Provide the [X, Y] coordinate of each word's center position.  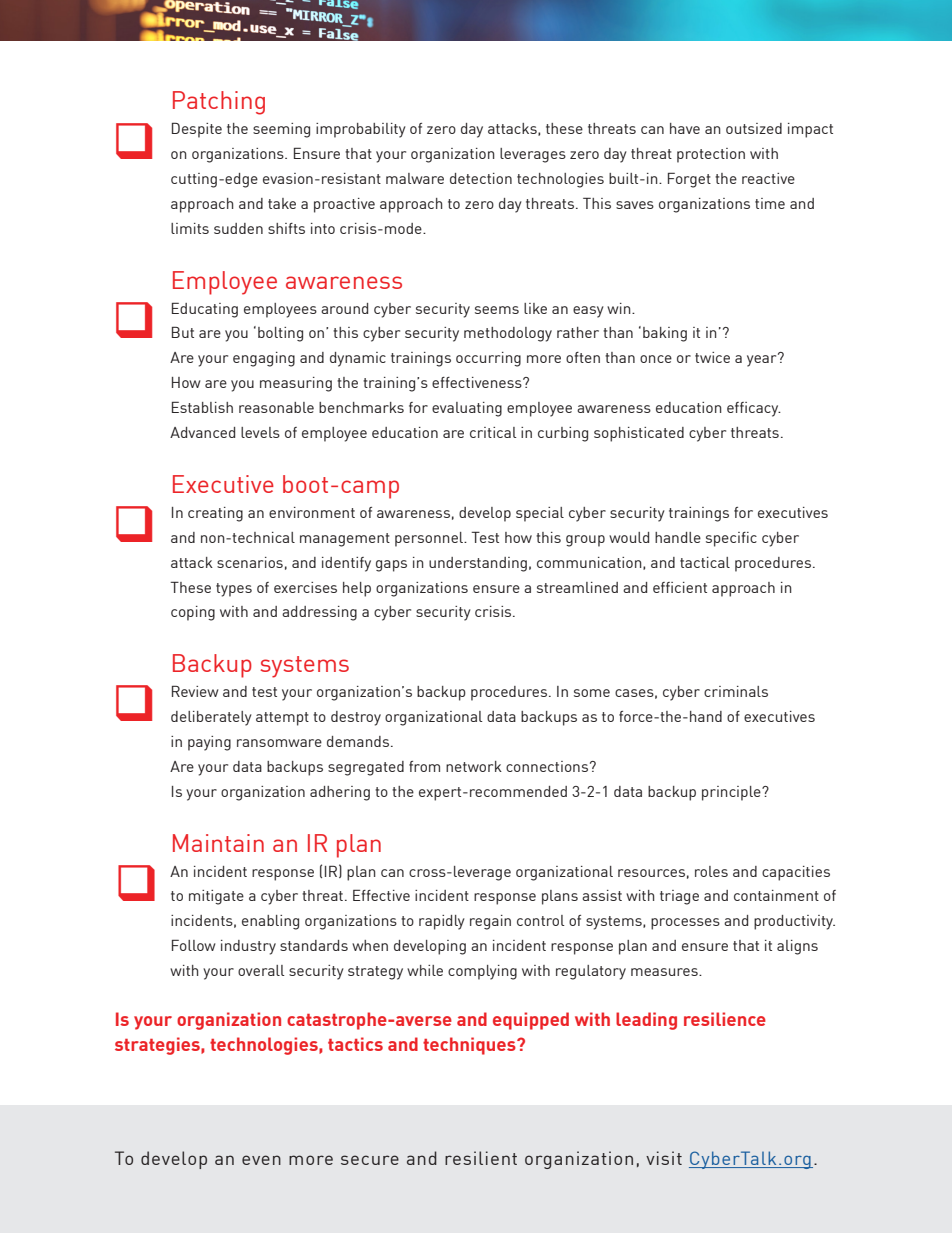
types [234, 590]
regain [490, 922]
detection [481, 178]
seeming [281, 130]
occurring [488, 359]
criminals [736, 691]
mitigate [216, 897]
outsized [754, 128]
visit [664, 1158]
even [261, 1160]
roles [711, 871]
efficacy [754, 409]
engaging [264, 359]
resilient [481, 1158]
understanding [478, 564]
